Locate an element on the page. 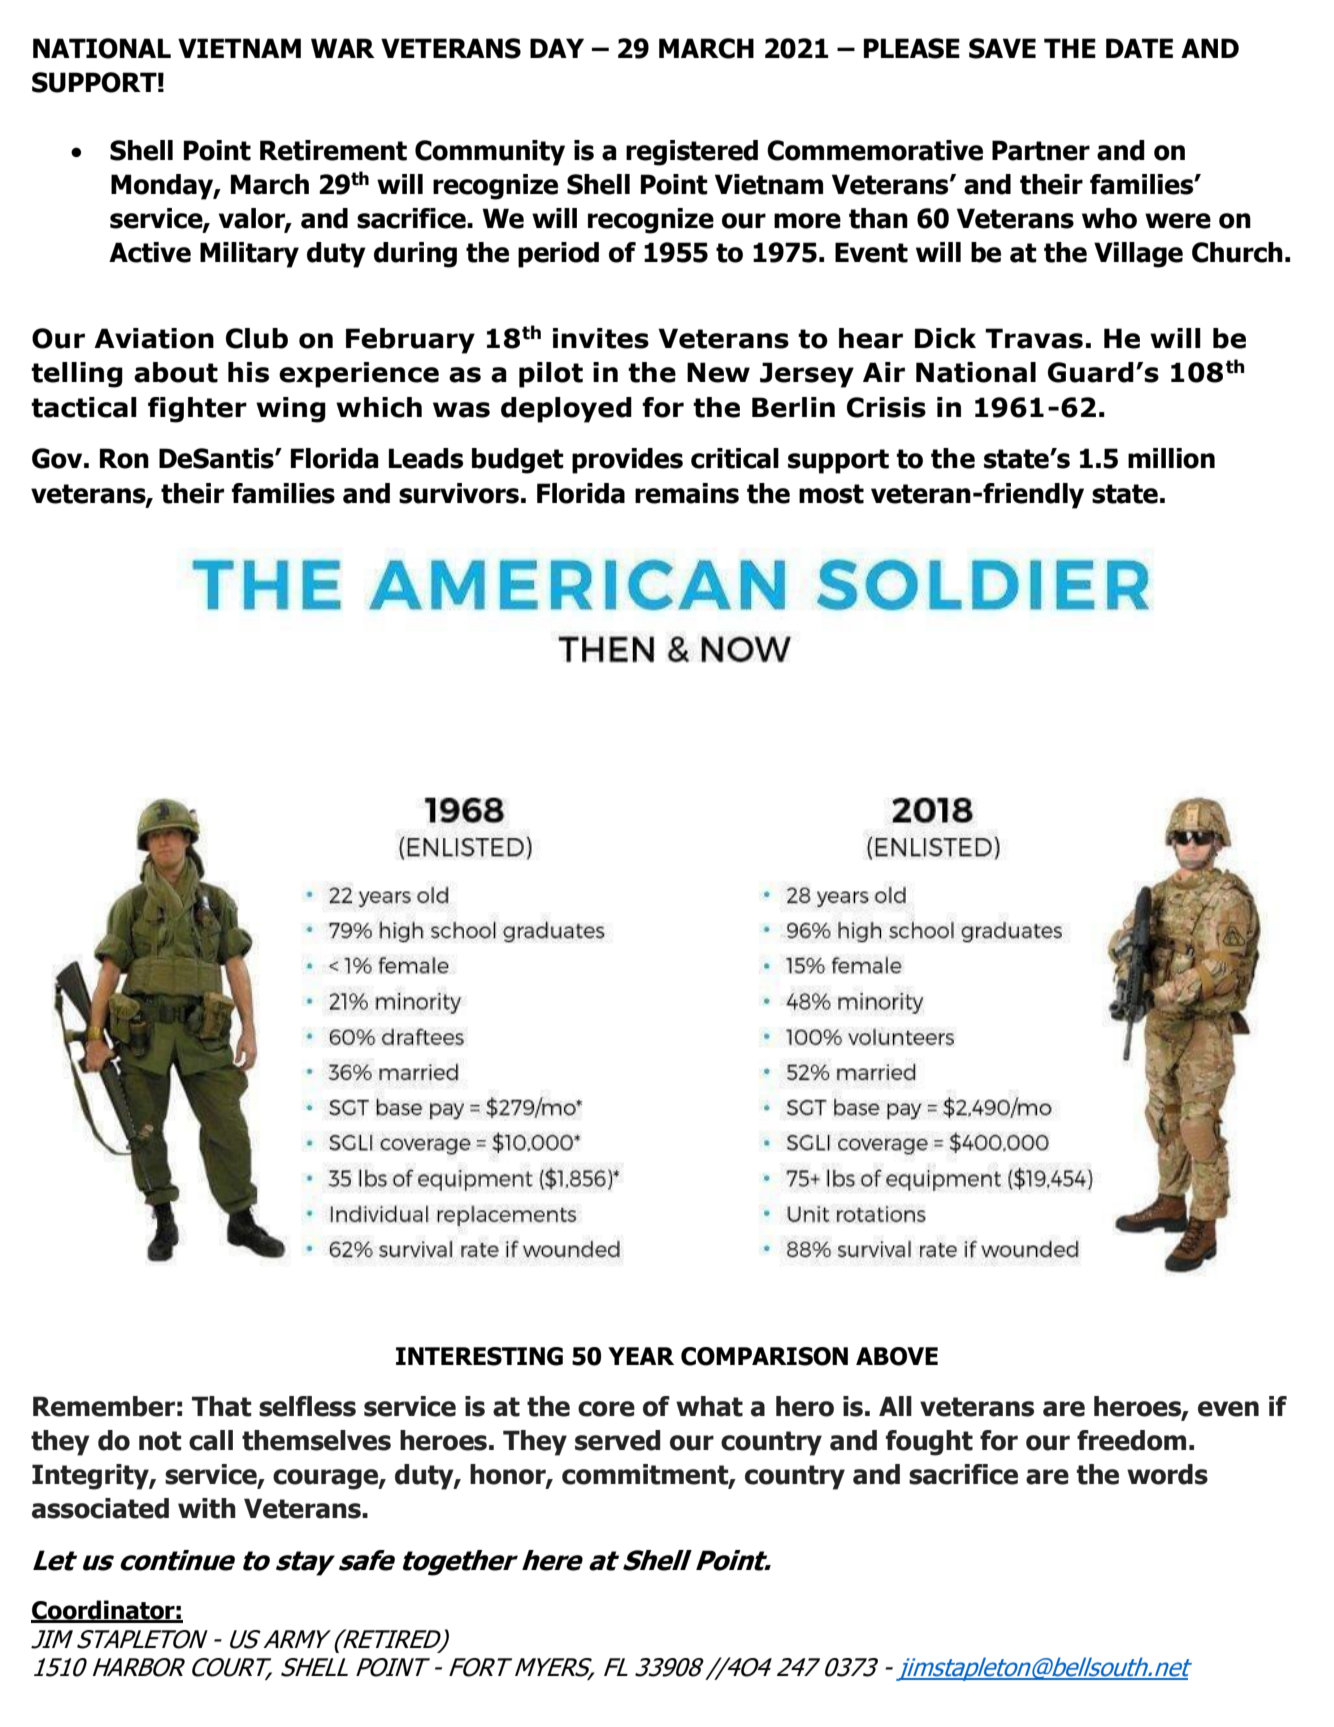 The image size is (1334, 1727). INTERESTING is located at coordinates (479, 1356).
